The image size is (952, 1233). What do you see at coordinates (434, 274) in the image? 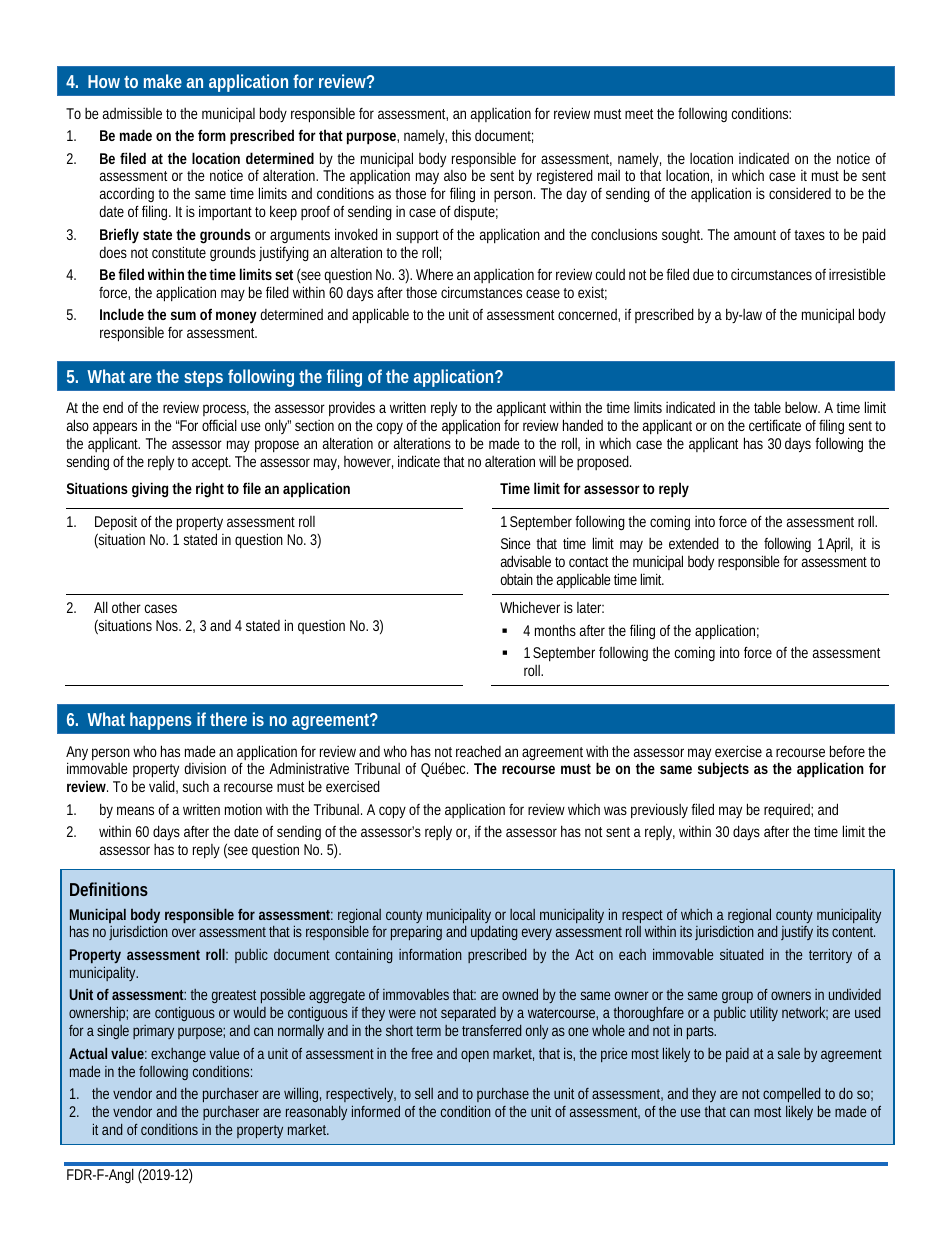
I see `Where` at bounding box center [434, 274].
